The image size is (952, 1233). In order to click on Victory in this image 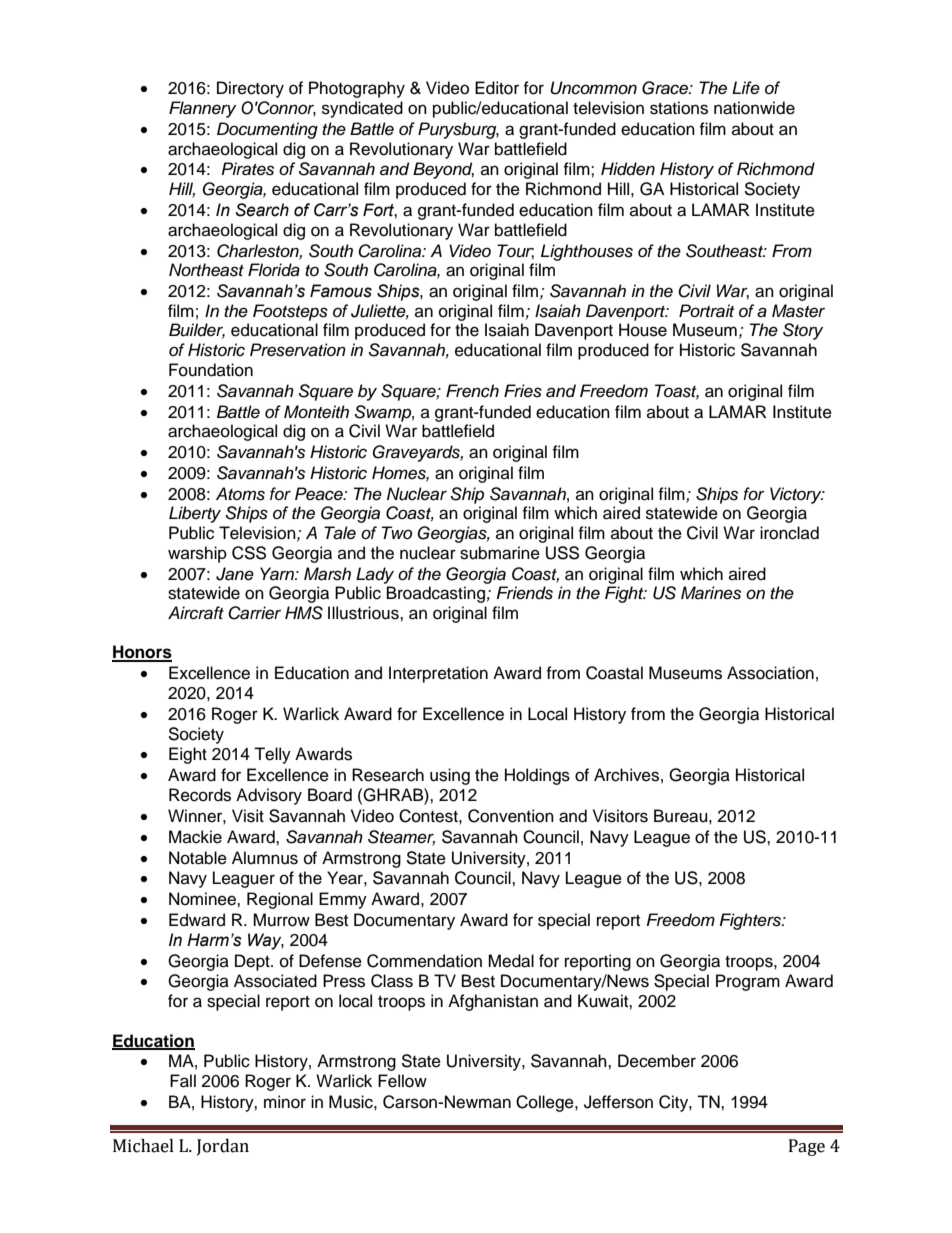, I will do `click(797, 495)`.
